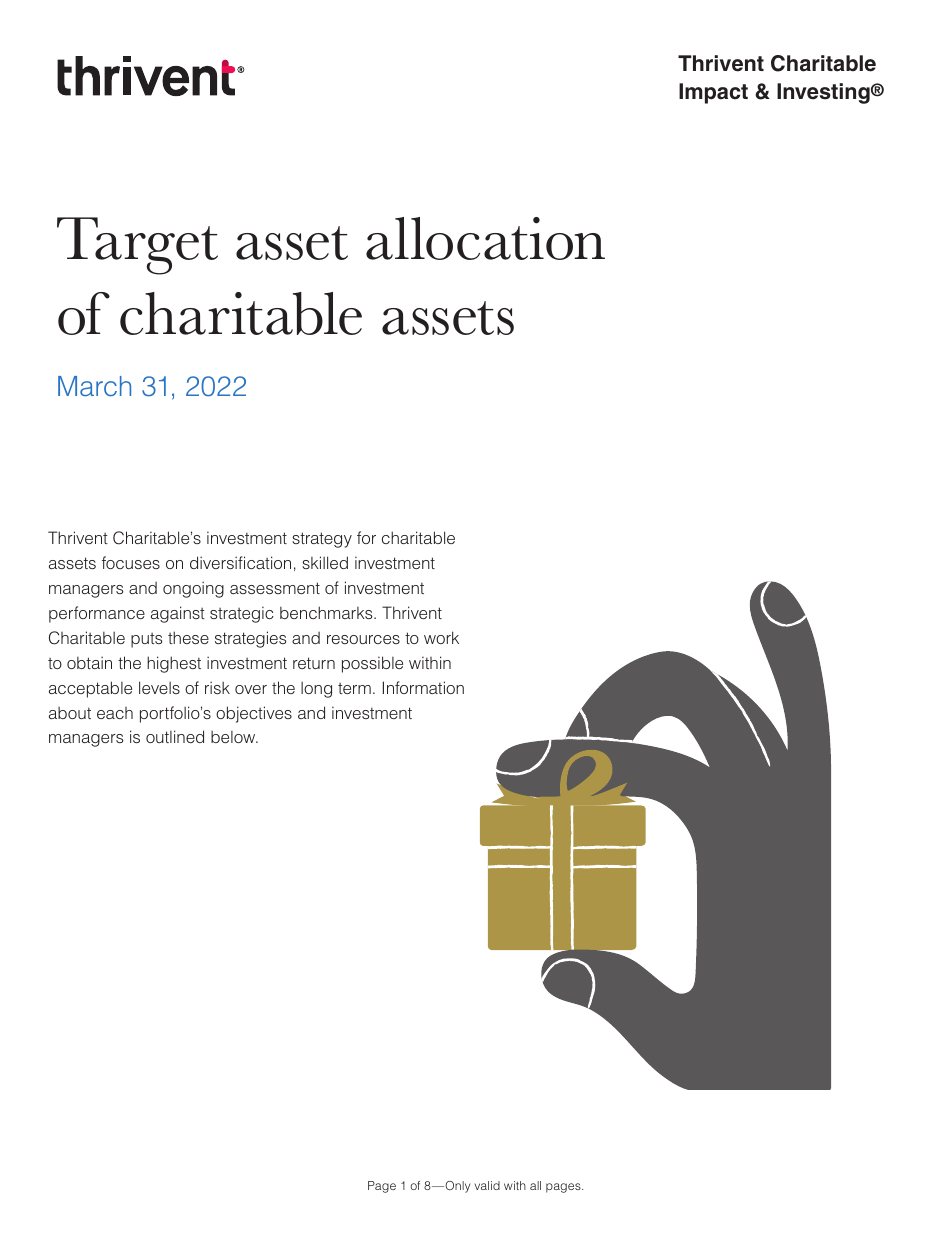  I want to click on puts, so click(146, 640).
